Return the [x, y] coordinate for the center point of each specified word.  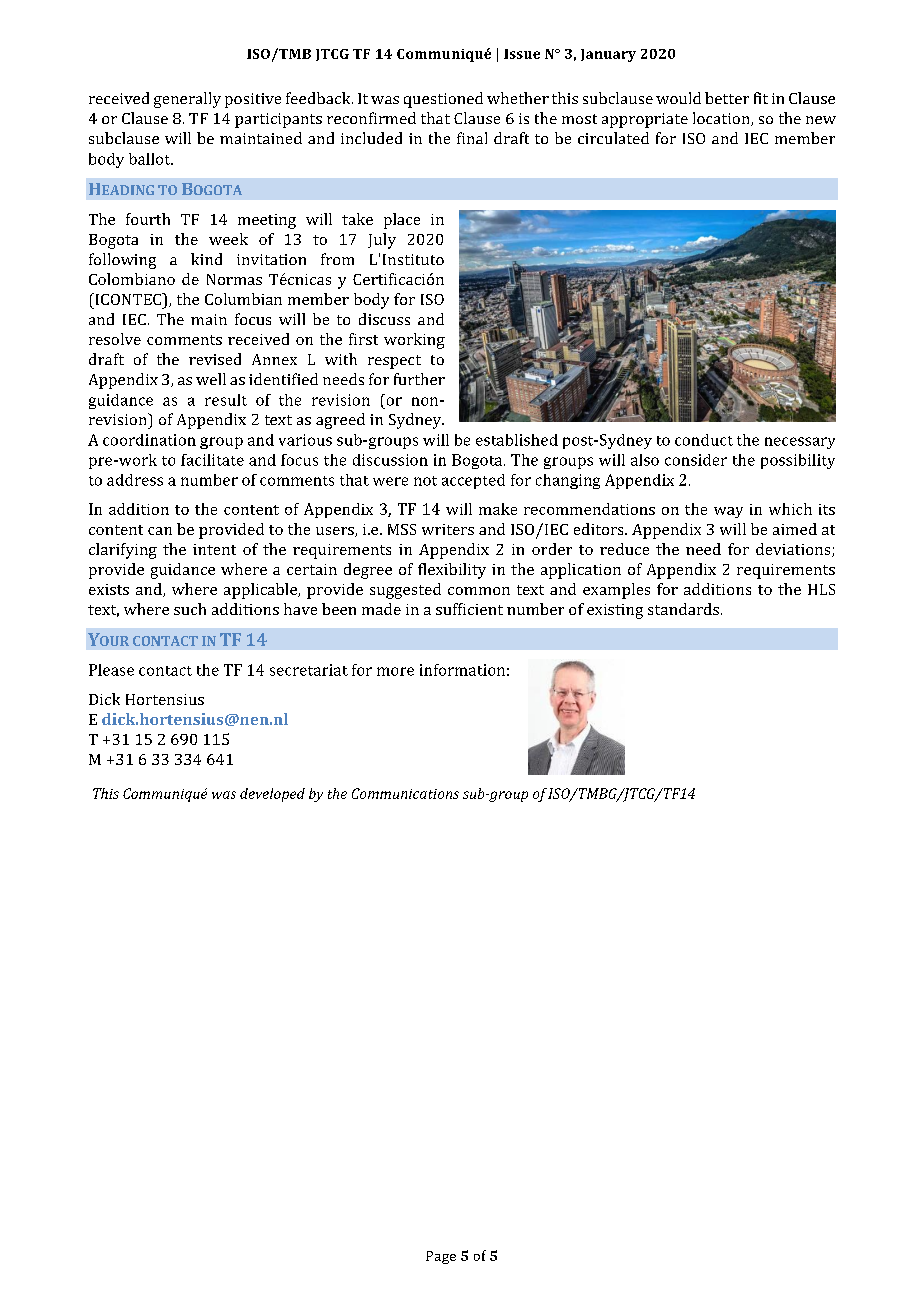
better [727, 98]
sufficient [469, 609]
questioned [443, 100]
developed [272, 795]
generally [187, 100]
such [190, 609]
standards [683, 609]
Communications [405, 793]
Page [441, 1257]
